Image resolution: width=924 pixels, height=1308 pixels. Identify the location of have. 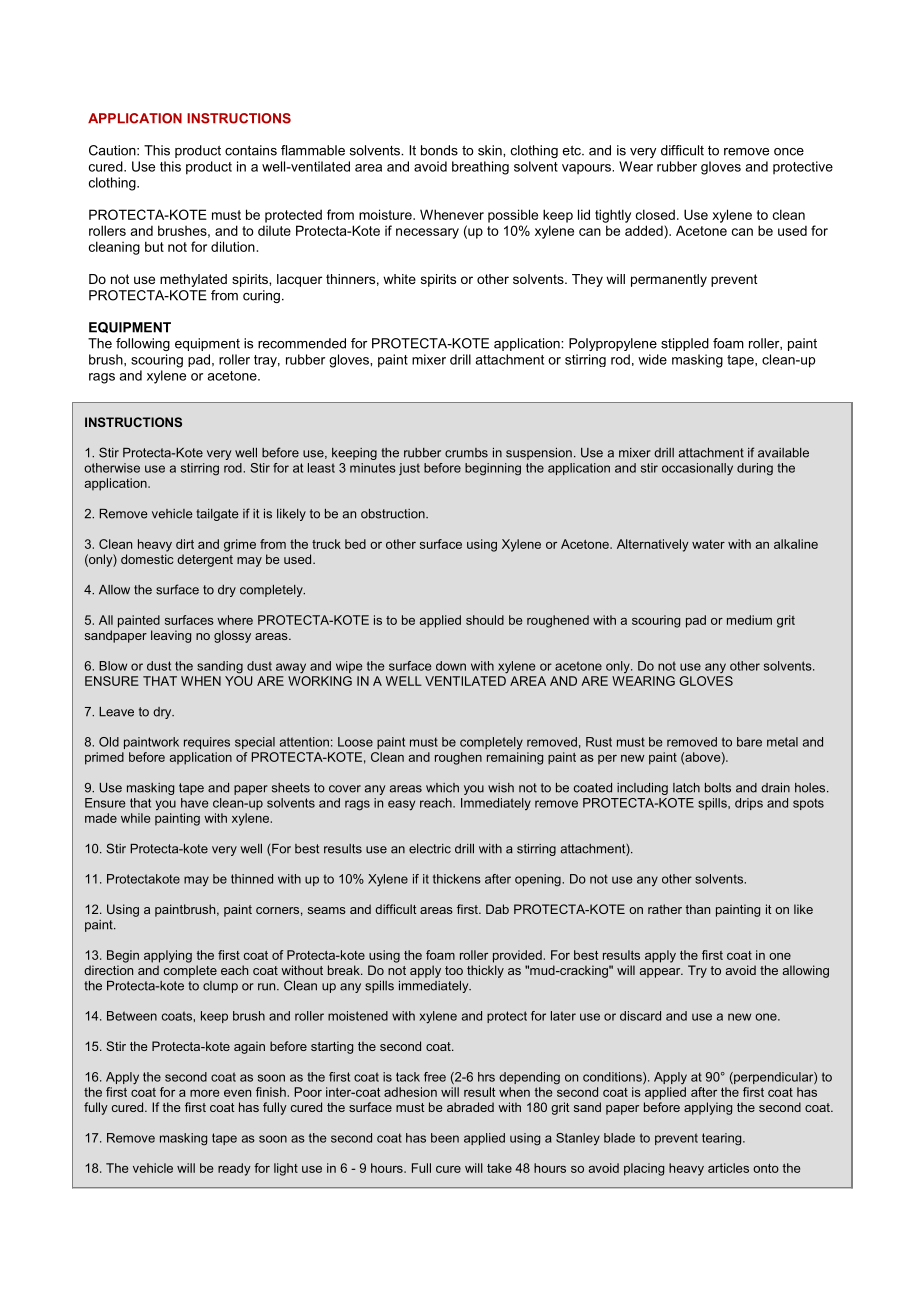
(194, 803).
